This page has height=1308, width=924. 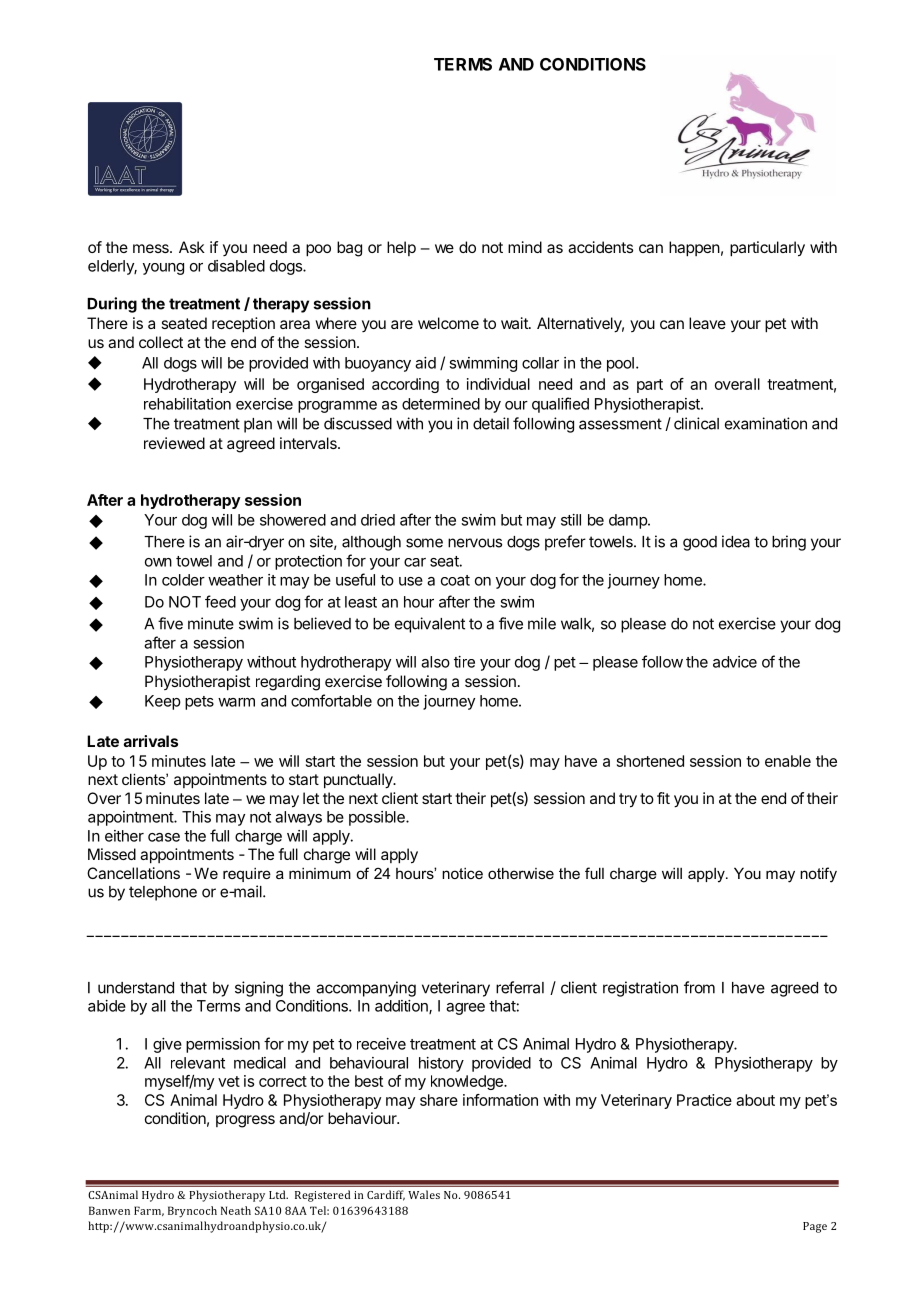 I want to click on from, so click(x=699, y=987).
